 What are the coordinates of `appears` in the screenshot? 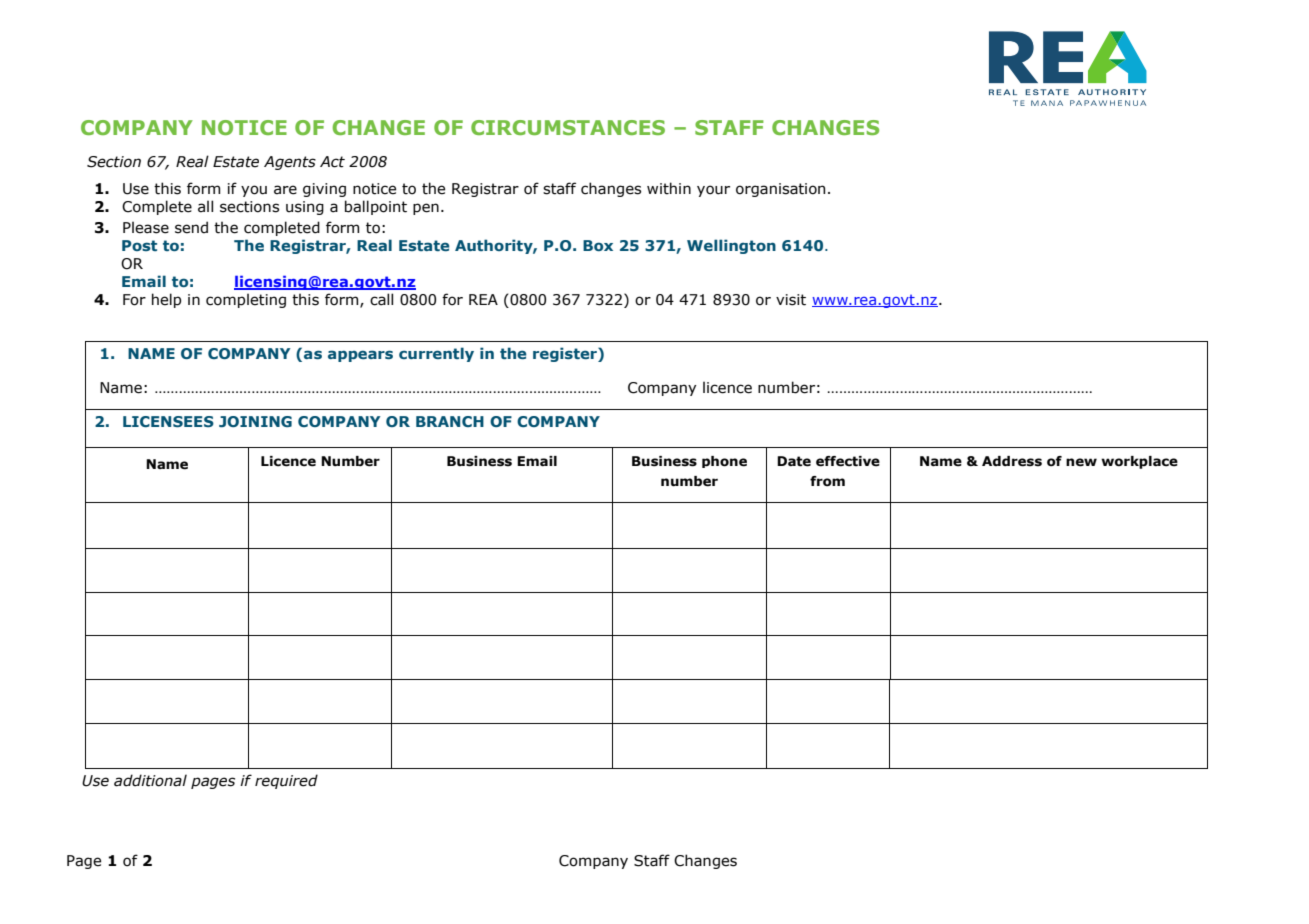 It's located at (360, 356).
